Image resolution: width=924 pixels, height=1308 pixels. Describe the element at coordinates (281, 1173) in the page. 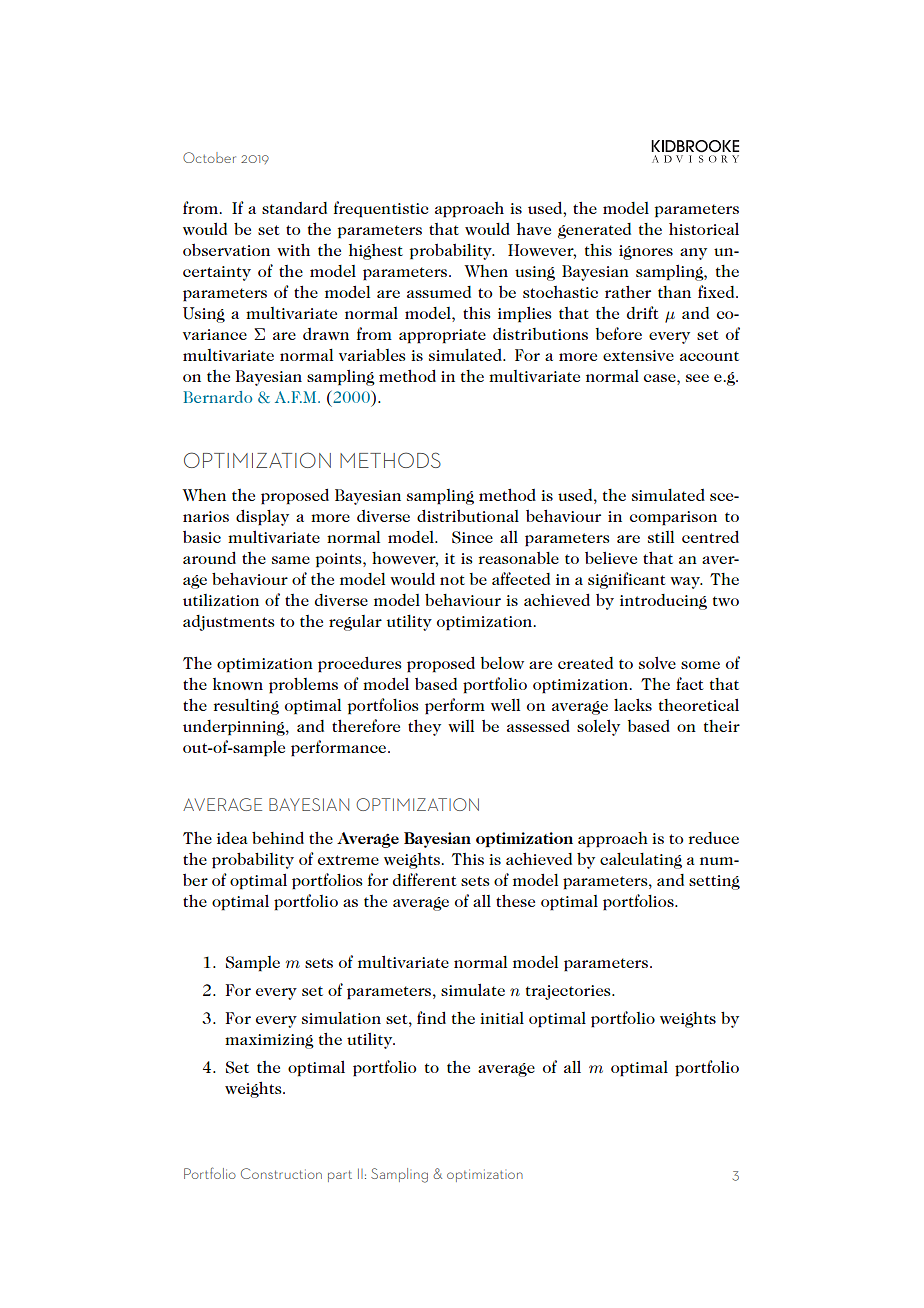

I see `Construction` at that location.
